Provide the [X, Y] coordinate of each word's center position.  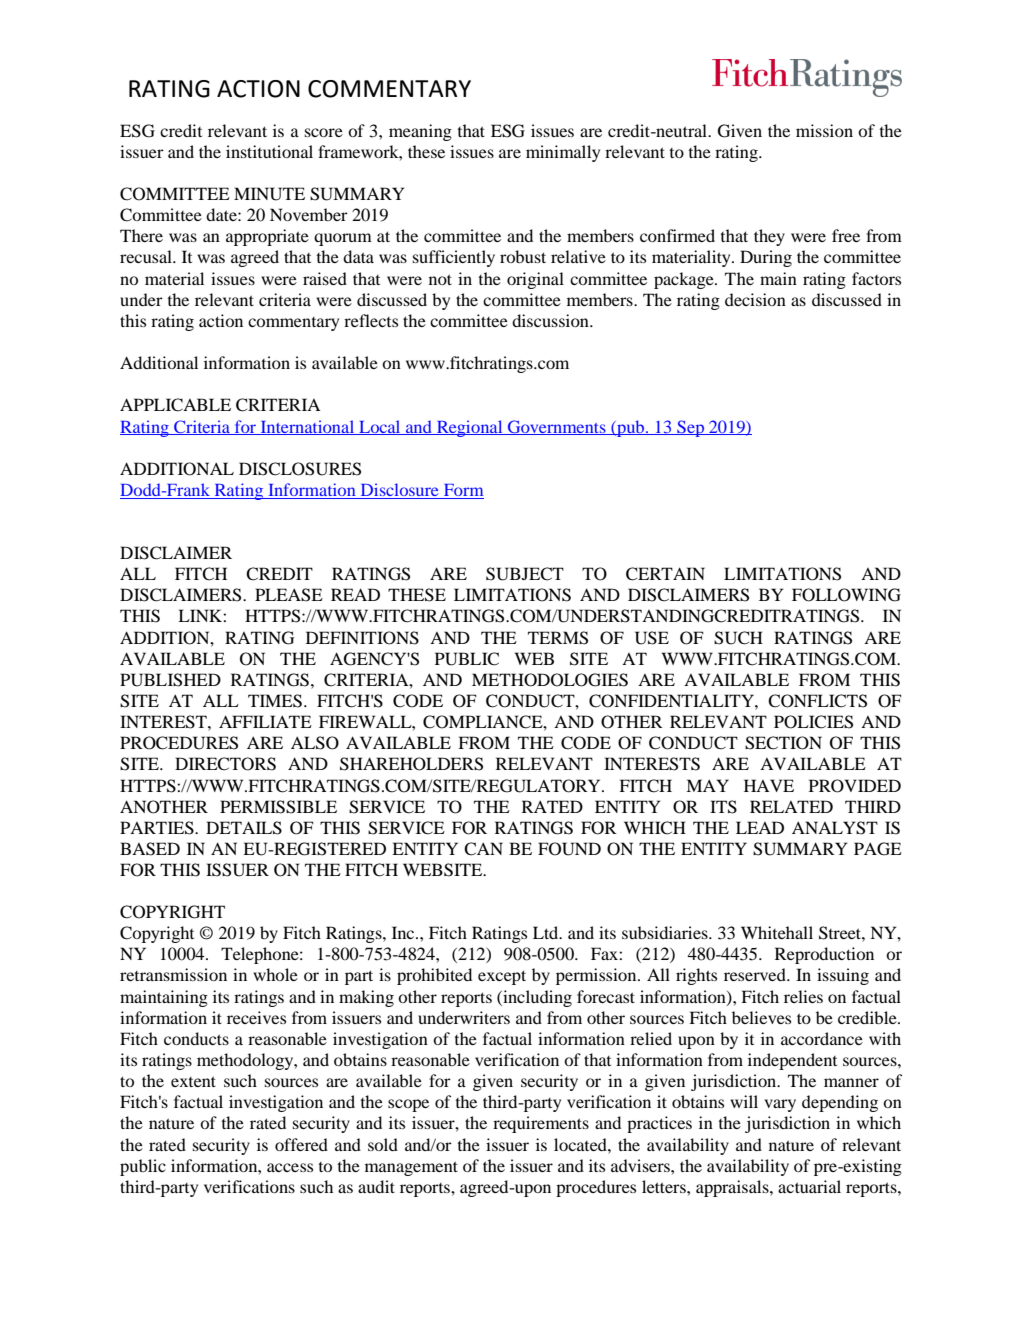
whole [275, 974]
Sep [690, 428]
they [769, 237]
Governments [557, 427]
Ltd [547, 932]
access [290, 1167]
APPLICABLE [175, 405]
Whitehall [777, 932]
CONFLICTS [817, 701]
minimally [563, 153]
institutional [269, 151]
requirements [541, 1124]
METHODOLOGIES [550, 680]
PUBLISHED [170, 680]
